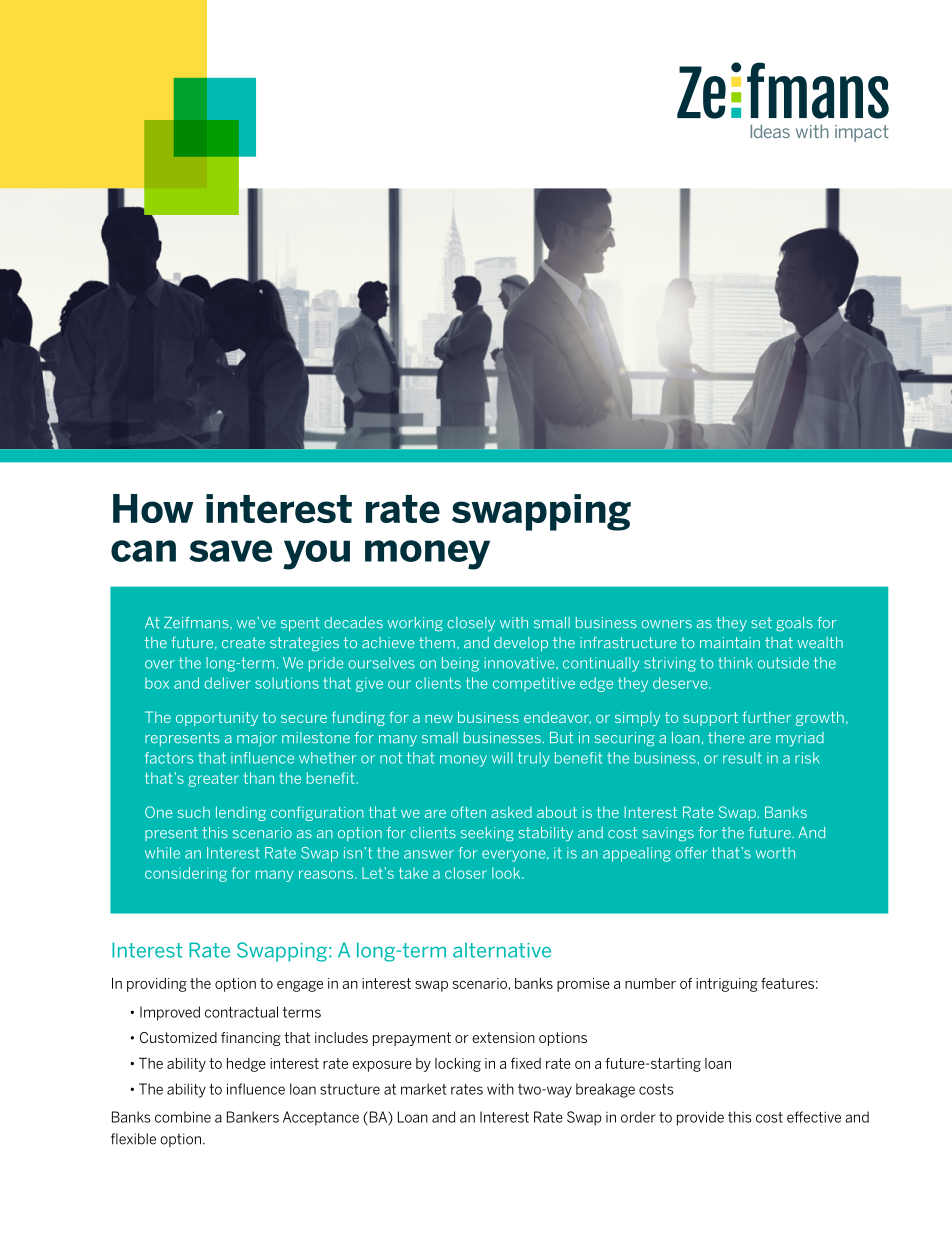 The image size is (952, 1233). Describe the element at coordinates (502, 758) in the screenshot. I see `will` at that location.
